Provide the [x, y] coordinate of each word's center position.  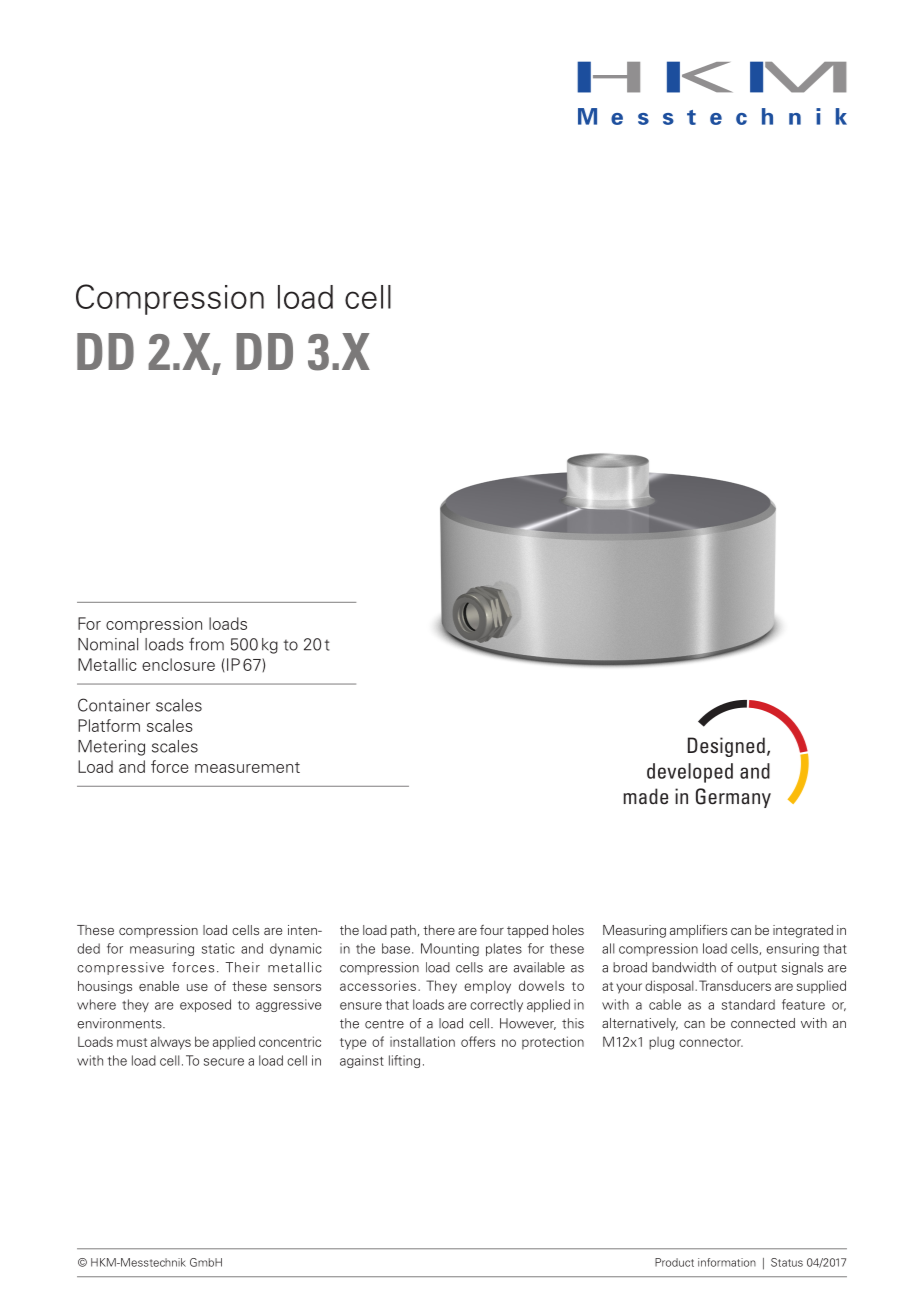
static [218, 948]
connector [711, 1042]
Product [674, 1262]
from [206, 644]
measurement [247, 767]
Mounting [450, 949]
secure [224, 1062]
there [439, 930]
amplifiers [698, 931]
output [757, 969]
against [362, 1061]
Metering [111, 748]
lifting [404, 1061]
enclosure [178, 664]
